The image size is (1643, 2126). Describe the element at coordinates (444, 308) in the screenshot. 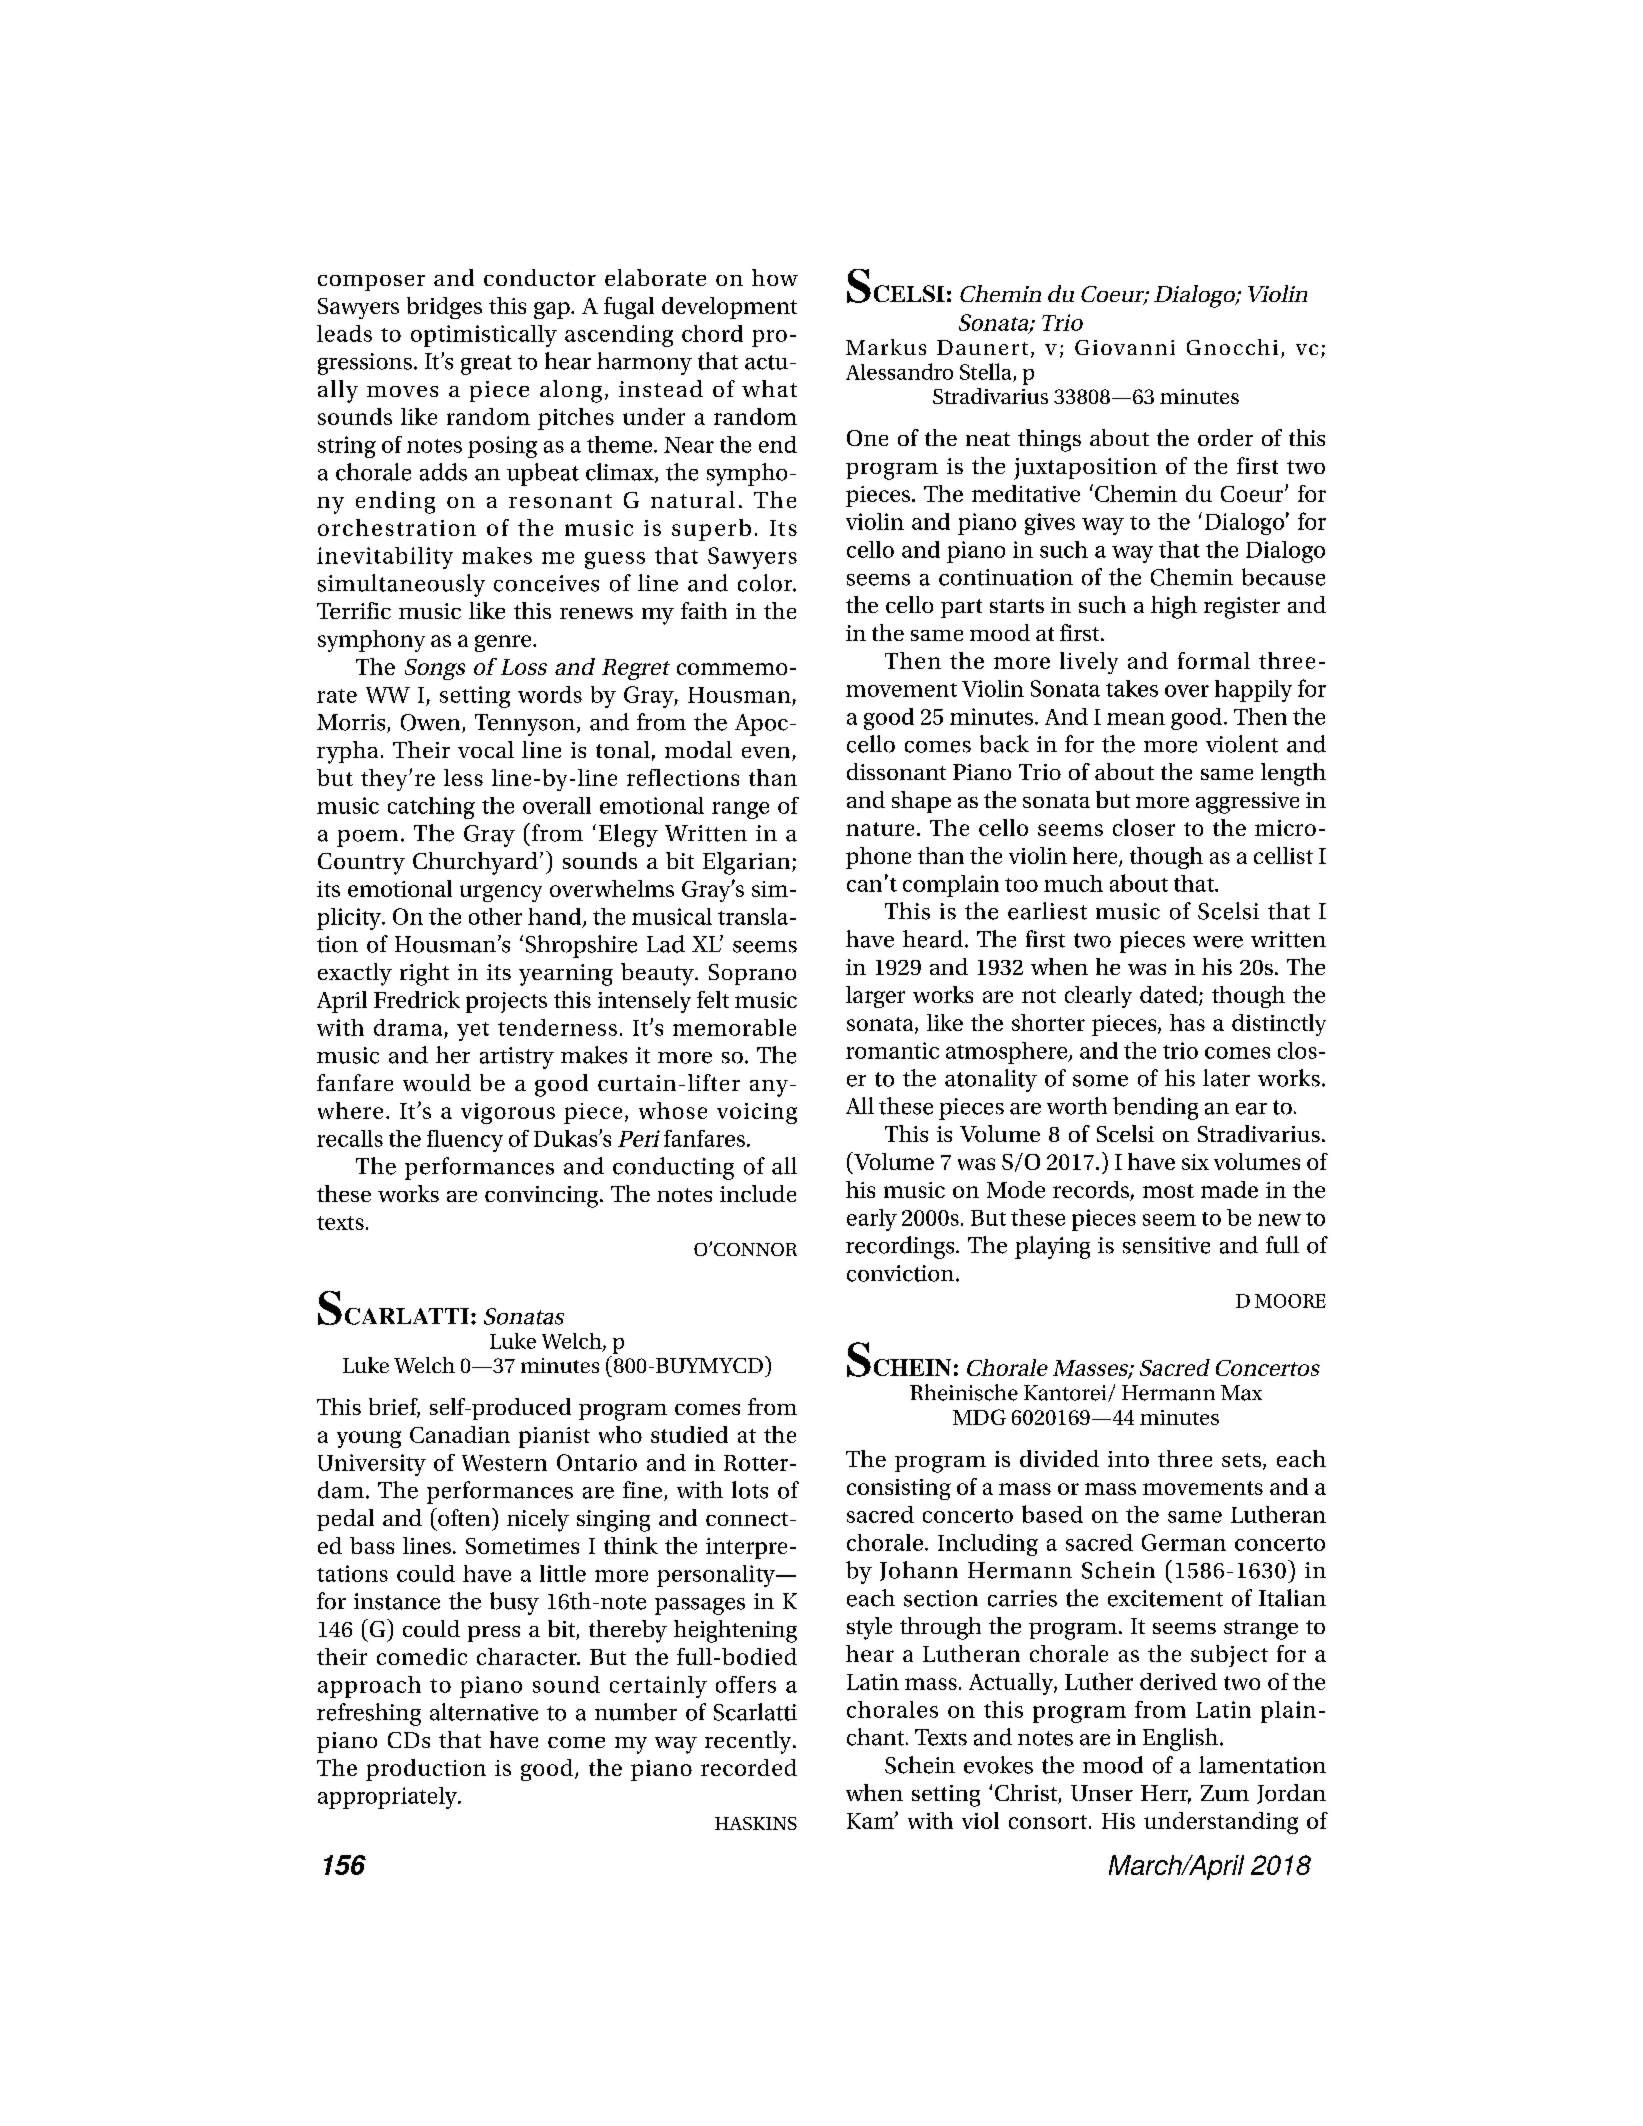

I see `bridges` at that location.
